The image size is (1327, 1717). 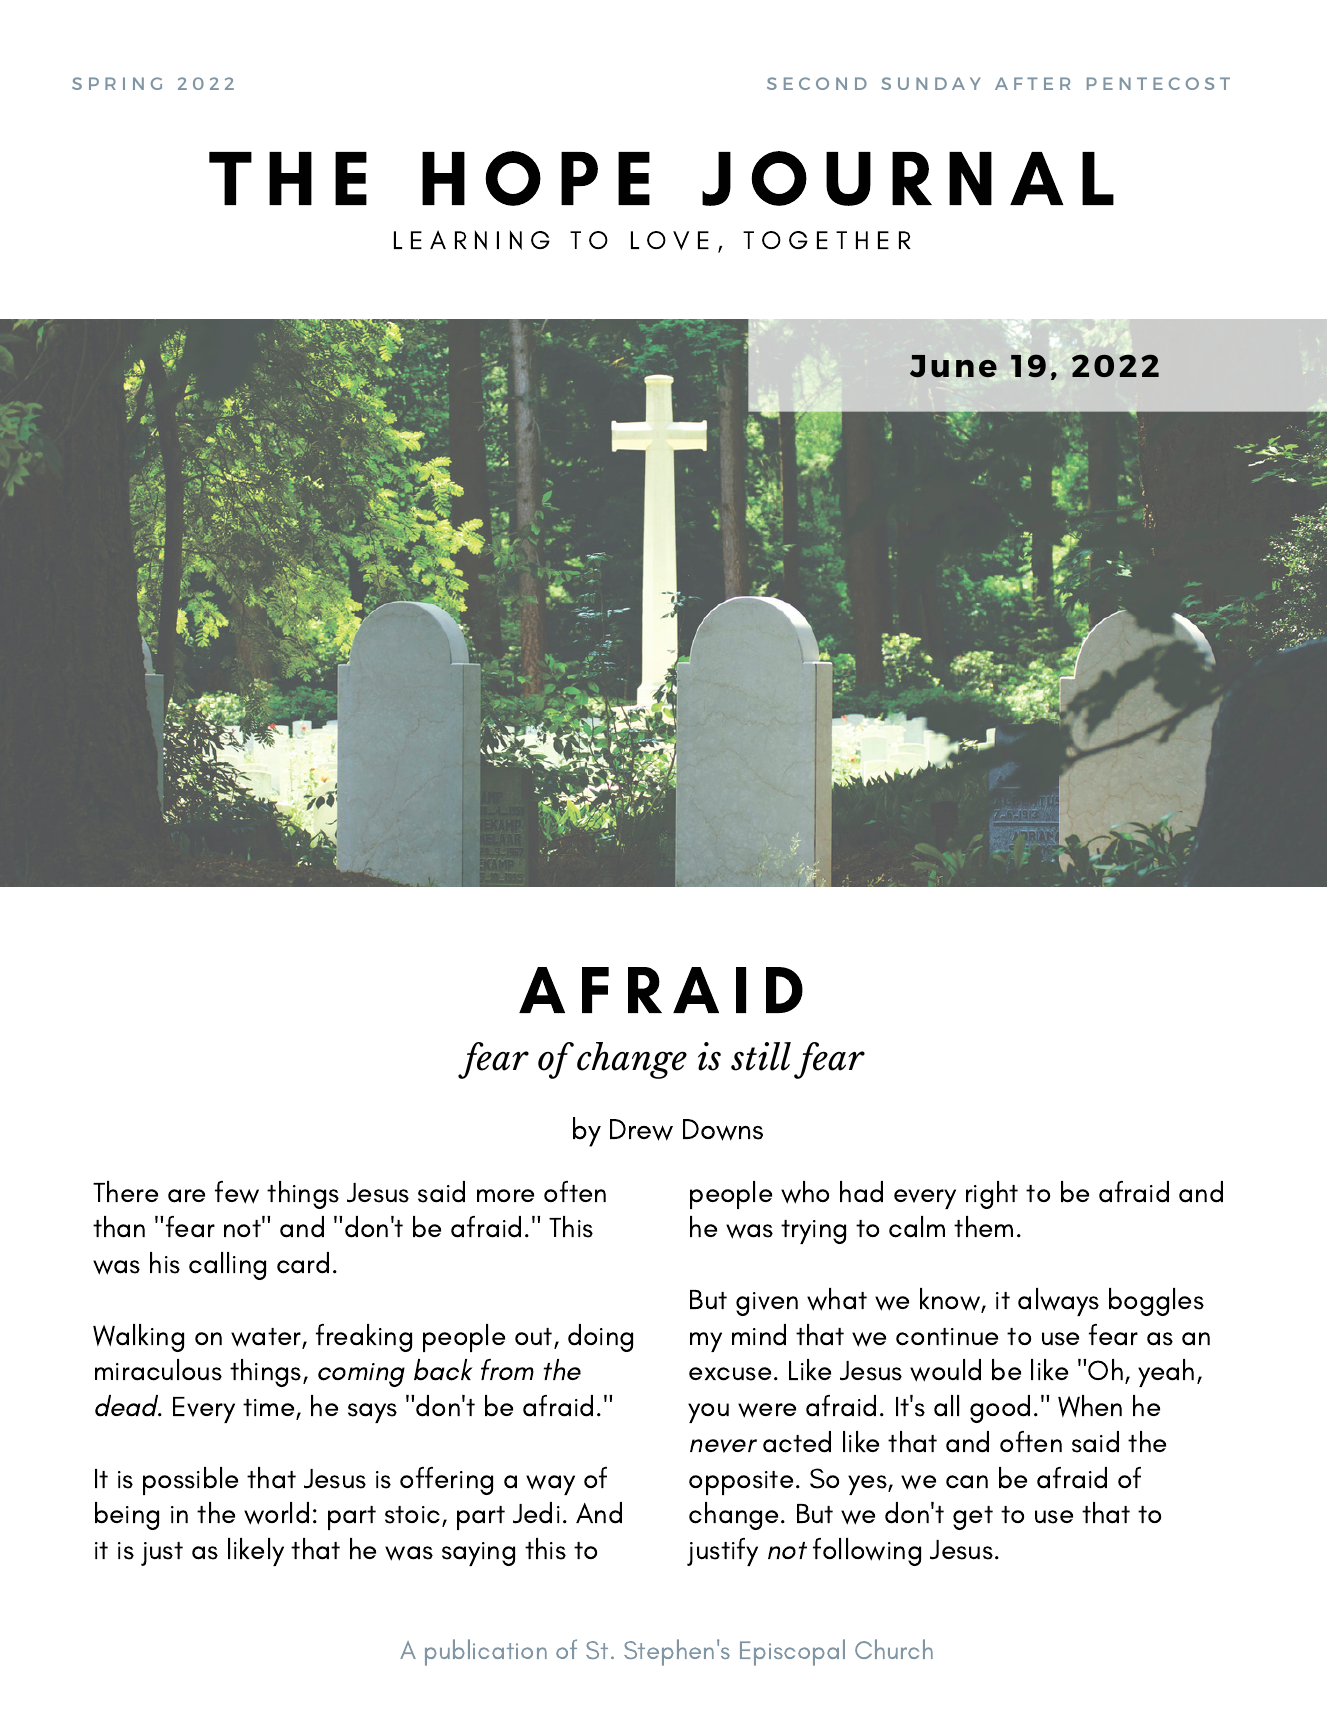 I want to click on Episcopal, so click(x=792, y=1652).
